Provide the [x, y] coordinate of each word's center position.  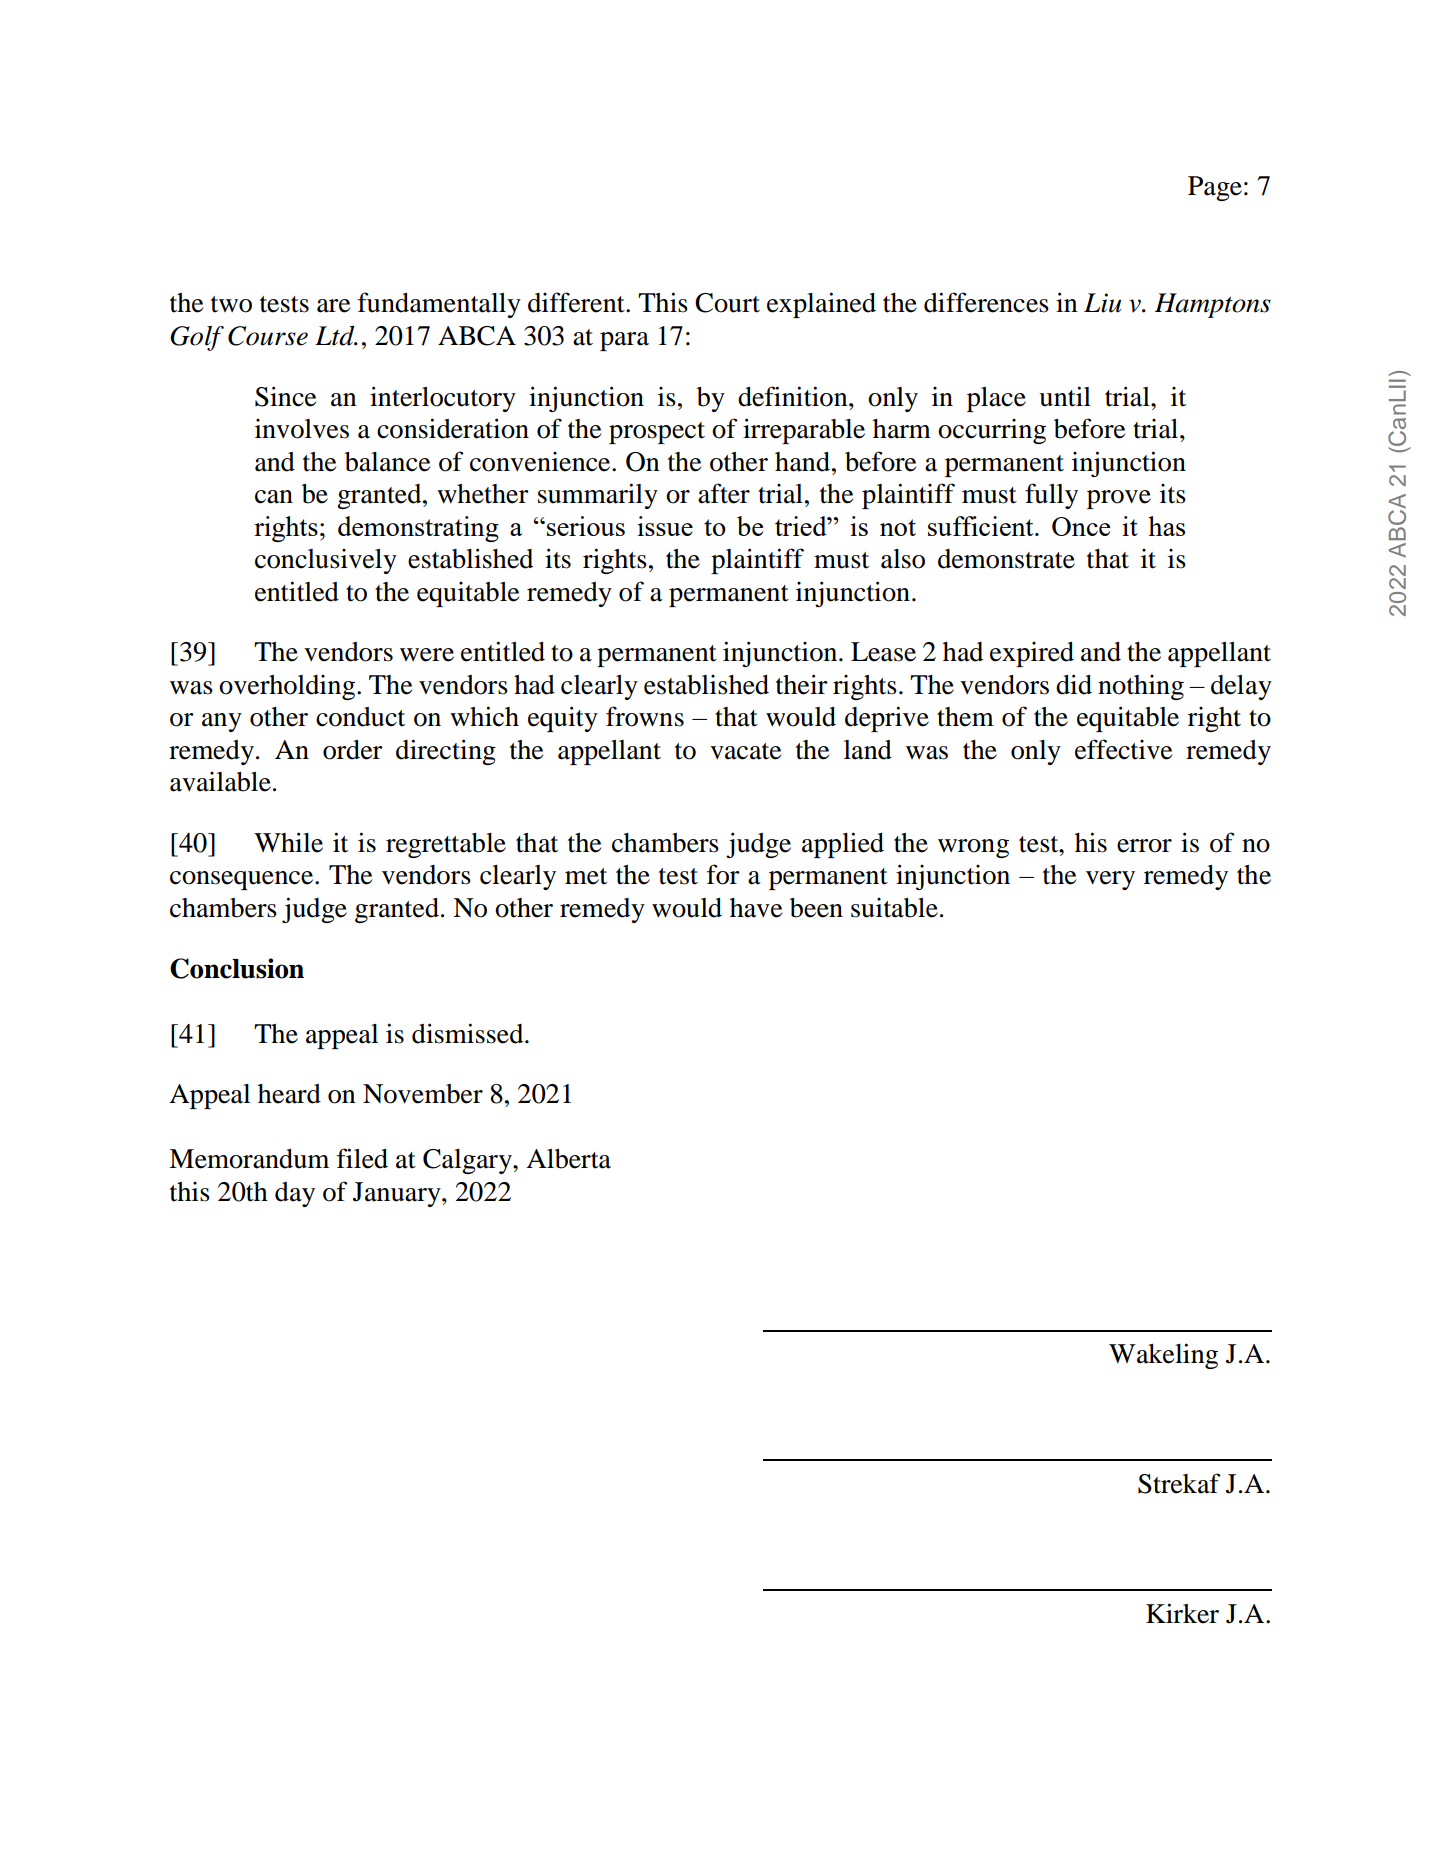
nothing [1141, 687]
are [333, 306]
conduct [360, 717]
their [802, 684]
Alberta [568, 1159]
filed [362, 1158]
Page [1215, 188]
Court [727, 303]
